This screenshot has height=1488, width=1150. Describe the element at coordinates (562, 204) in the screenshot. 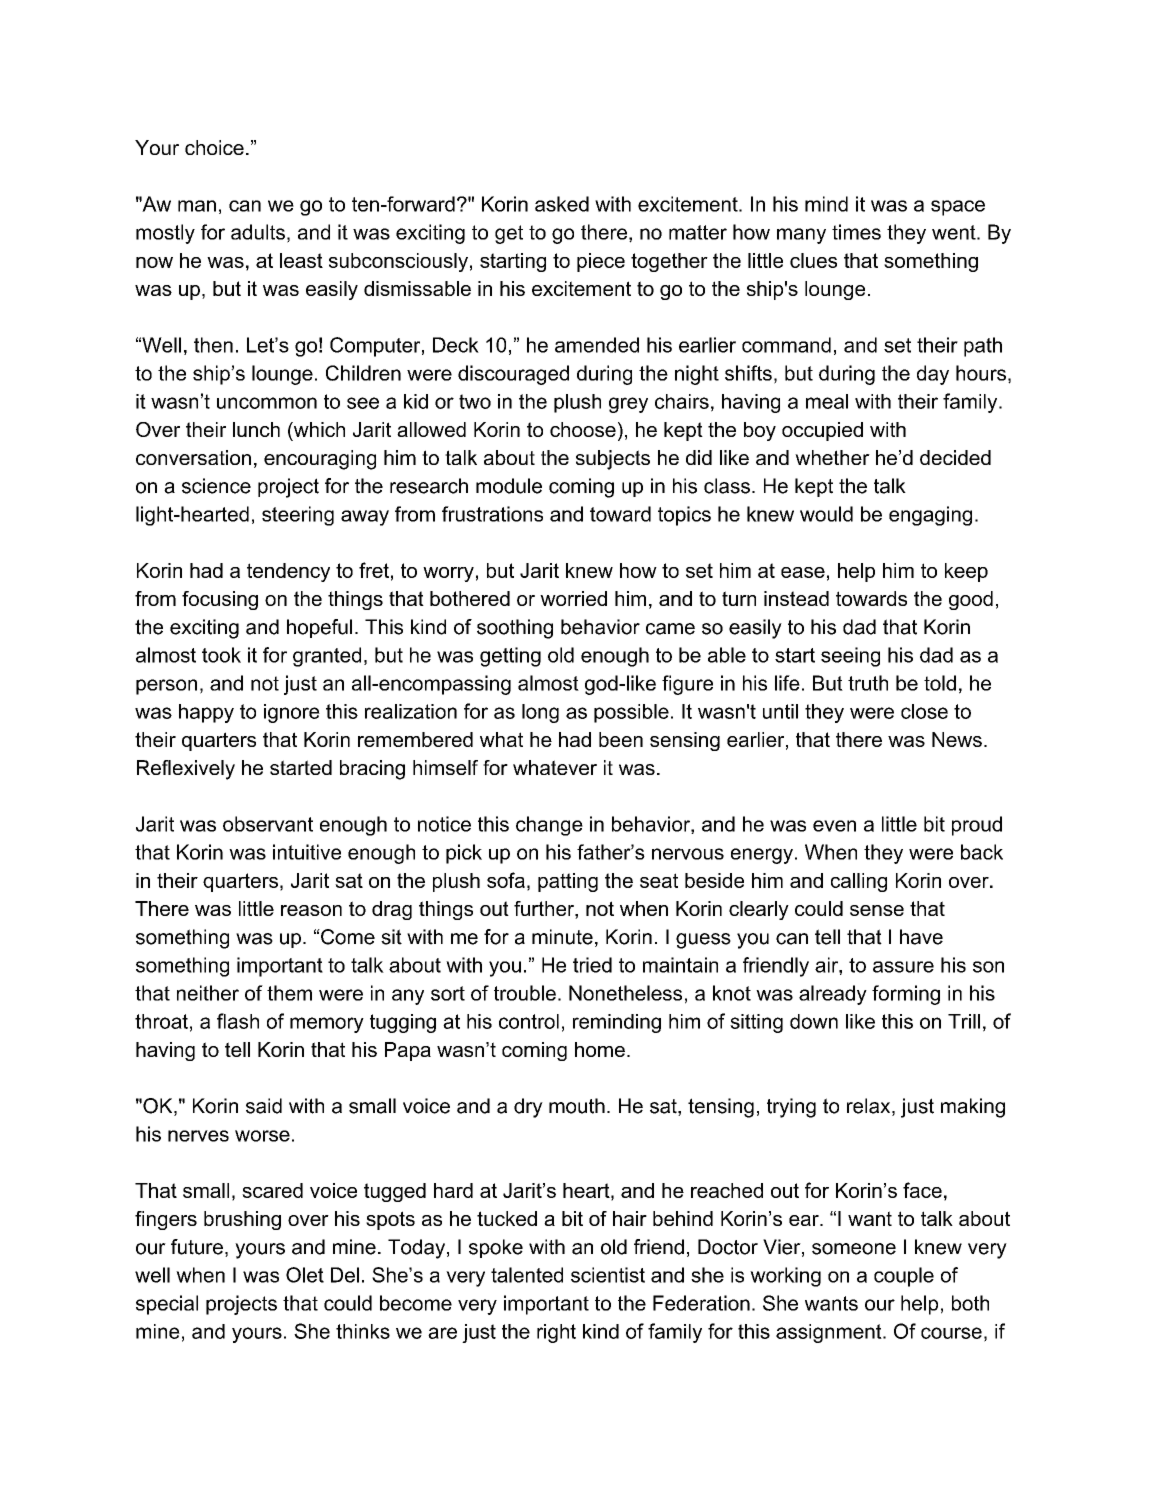

I see `asked` at that location.
